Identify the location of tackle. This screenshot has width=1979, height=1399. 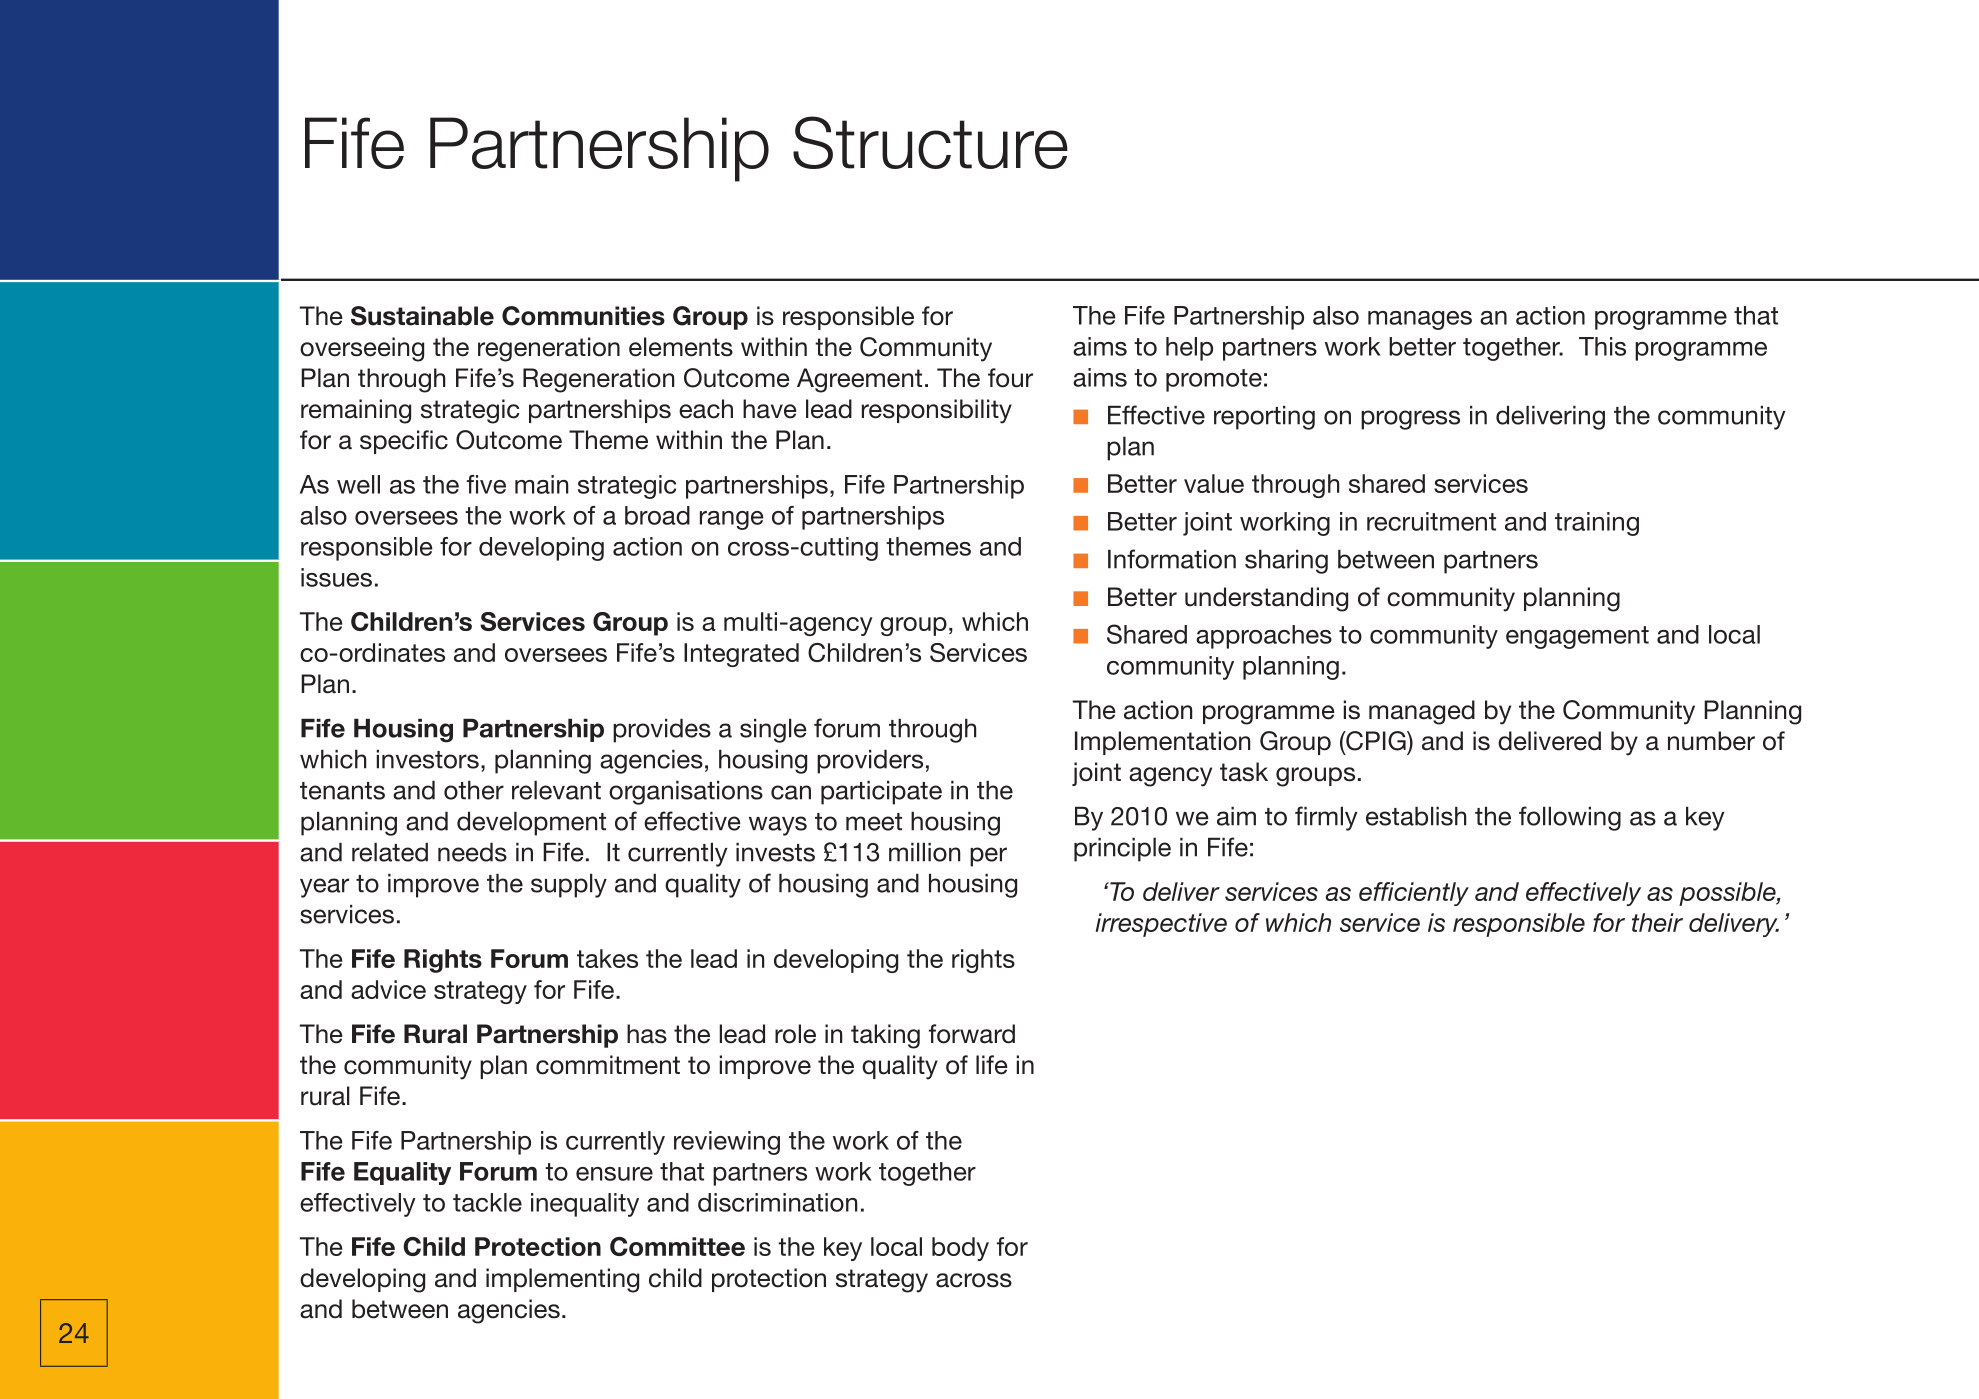
(487, 1202).
